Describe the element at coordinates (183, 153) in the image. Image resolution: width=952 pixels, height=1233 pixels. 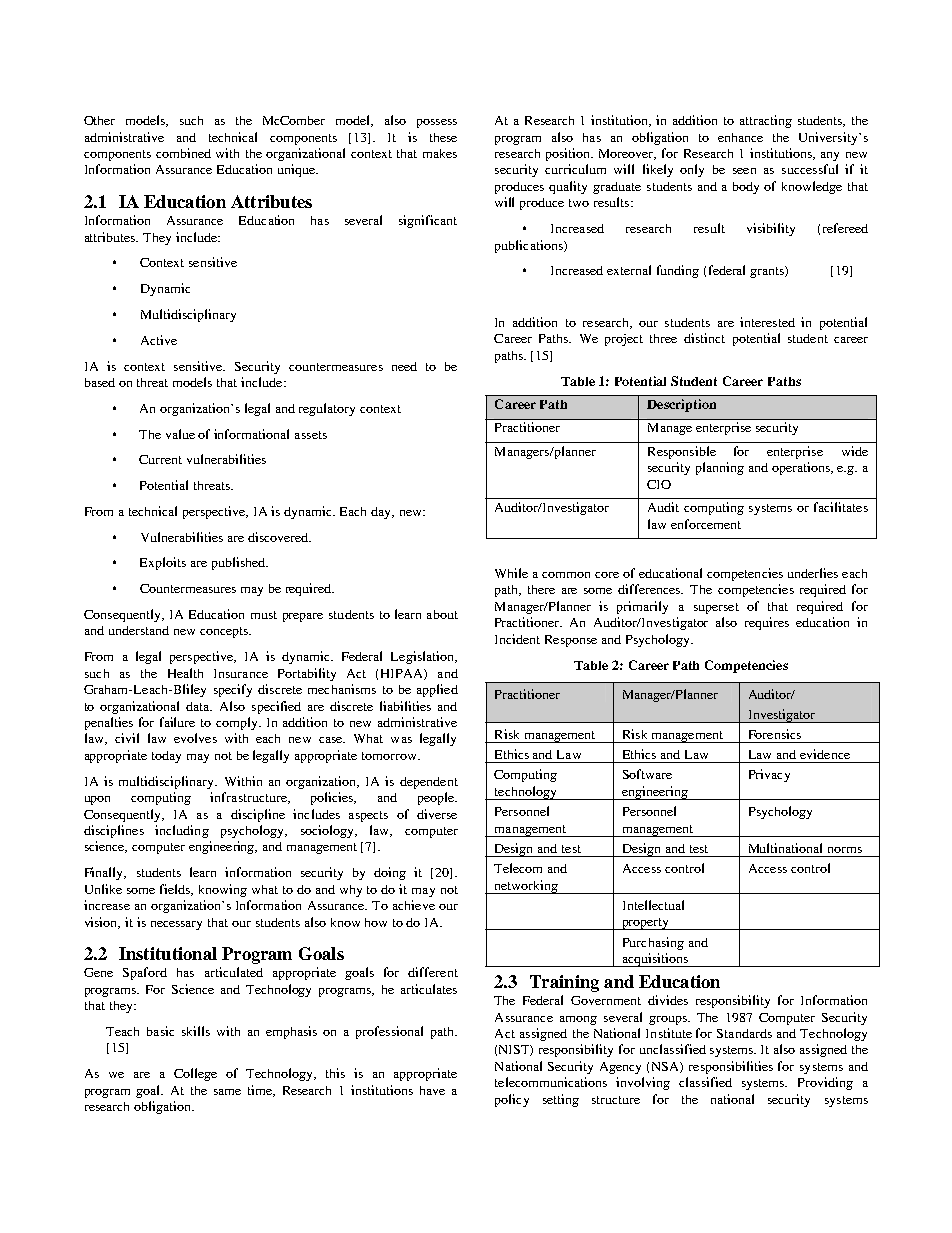
I see `combined` at that location.
